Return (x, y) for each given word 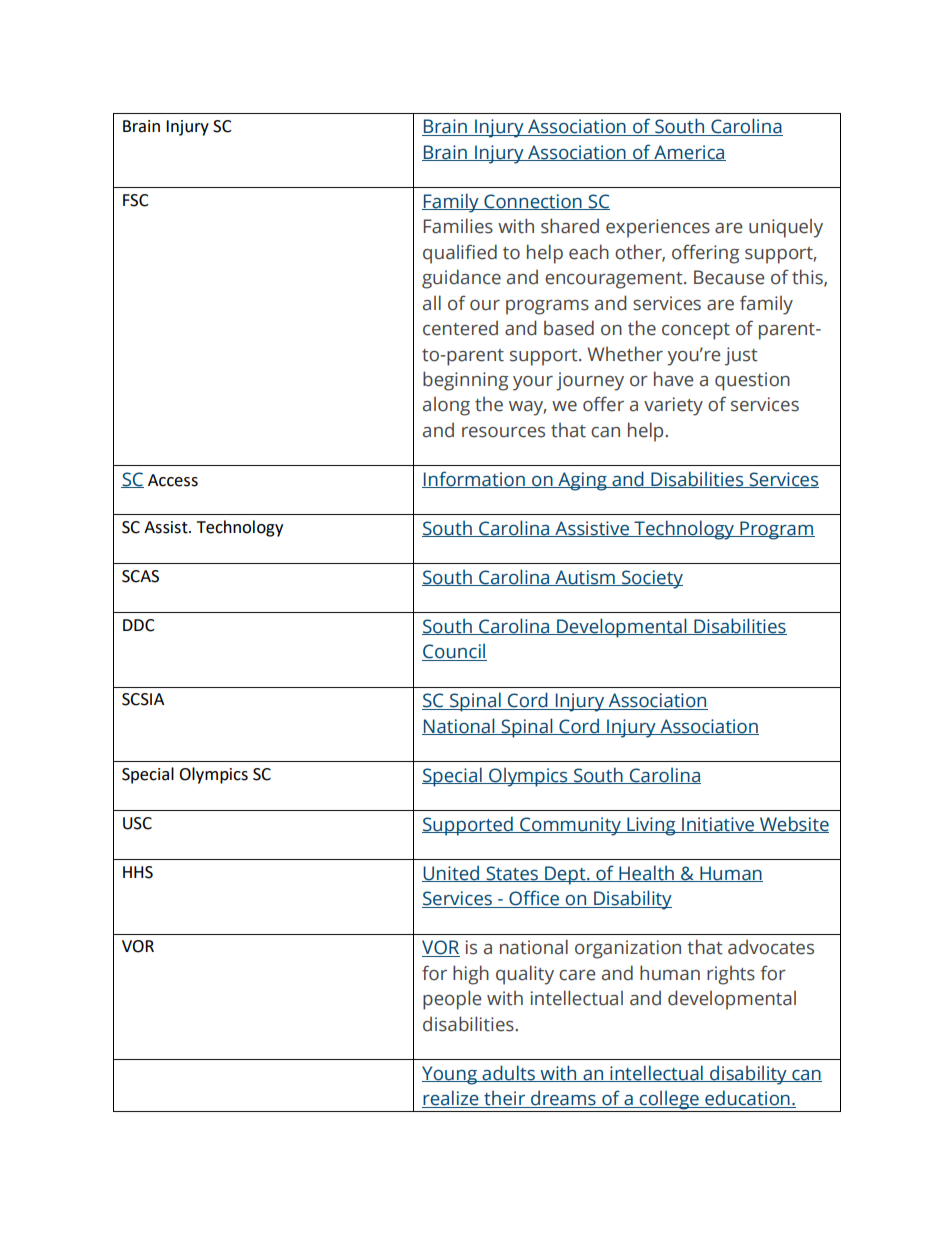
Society (651, 579)
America (689, 153)
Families (458, 226)
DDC (139, 625)
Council (454, 652)
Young (450, 1075)
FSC (136, 200)
